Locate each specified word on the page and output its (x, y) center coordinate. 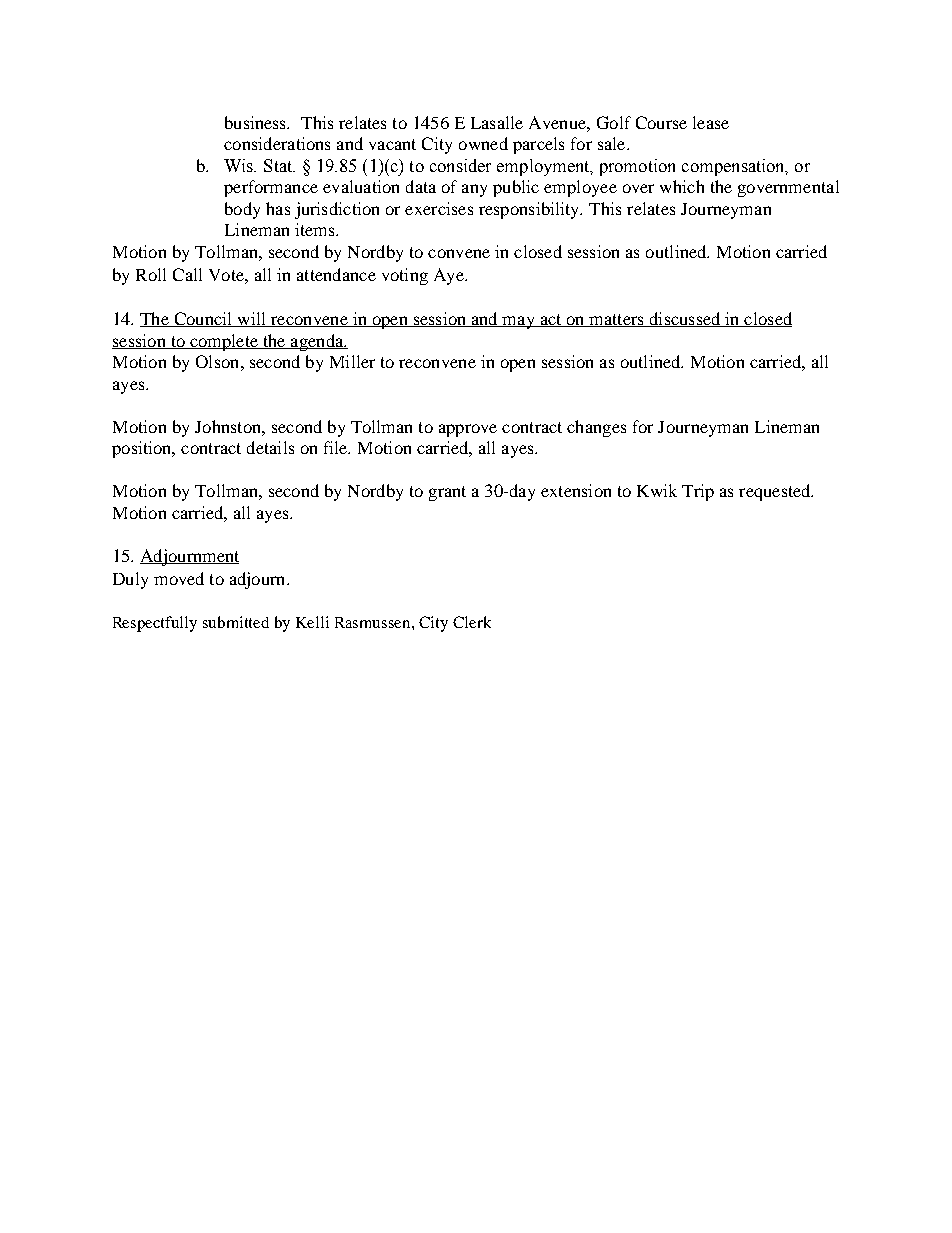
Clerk (472, 622)
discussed (685, 319)
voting (405, 276)
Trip (698, 492)
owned (483, 143)
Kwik (657, 490)
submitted (236, 622)
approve (468, 430)
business (257, 122)
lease (711, 122)
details (270, 447)
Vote (227, 275)
